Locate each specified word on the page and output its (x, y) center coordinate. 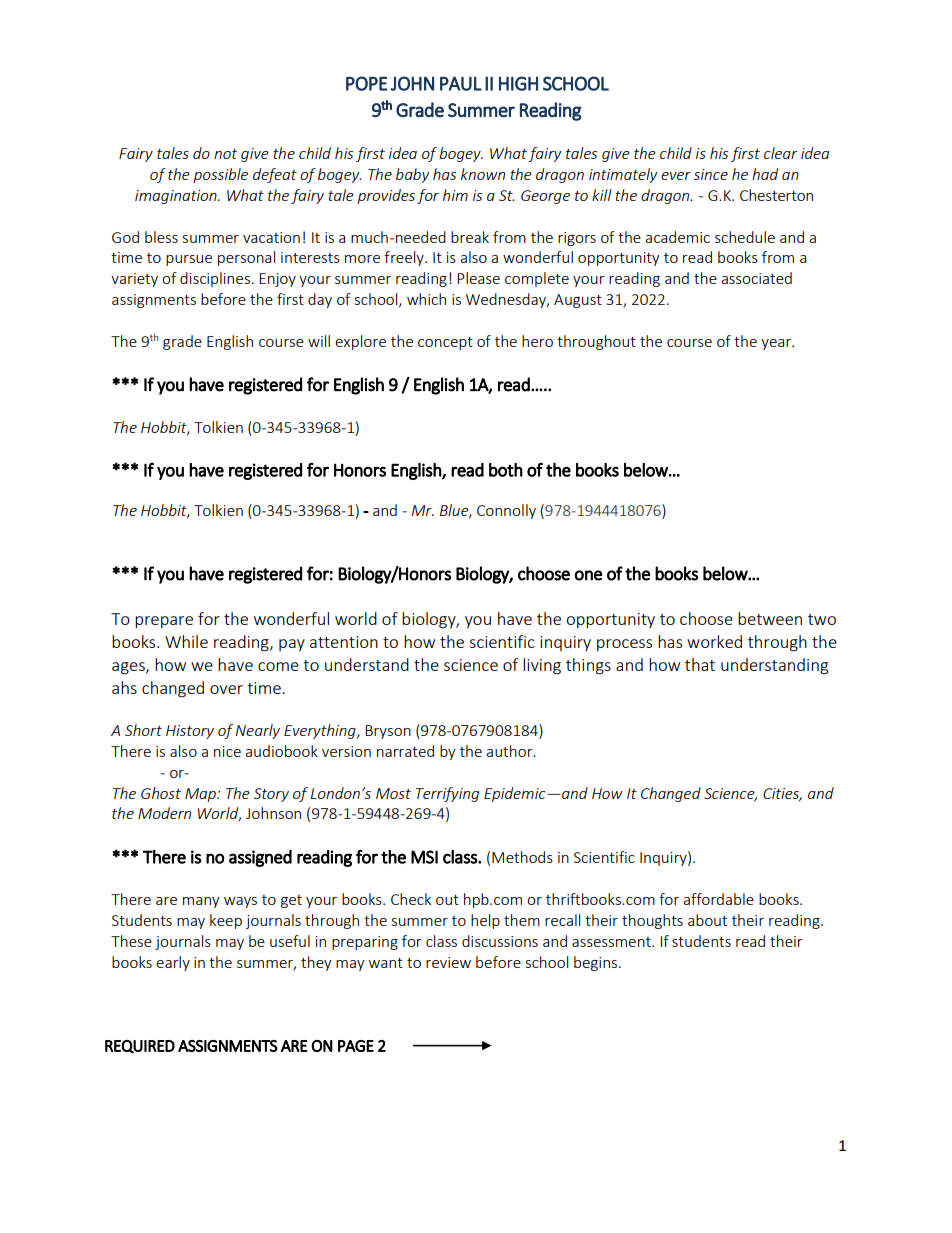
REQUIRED (140, 1046)
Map (201, 795)
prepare (164, 622)
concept (445, 343)
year (777, 344)
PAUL (461, 83)
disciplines (215, 279)
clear (781, 153)
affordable (718, 899)
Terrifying (447, 794)
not (225, 154)
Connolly (506, 511)
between (770, 618)
